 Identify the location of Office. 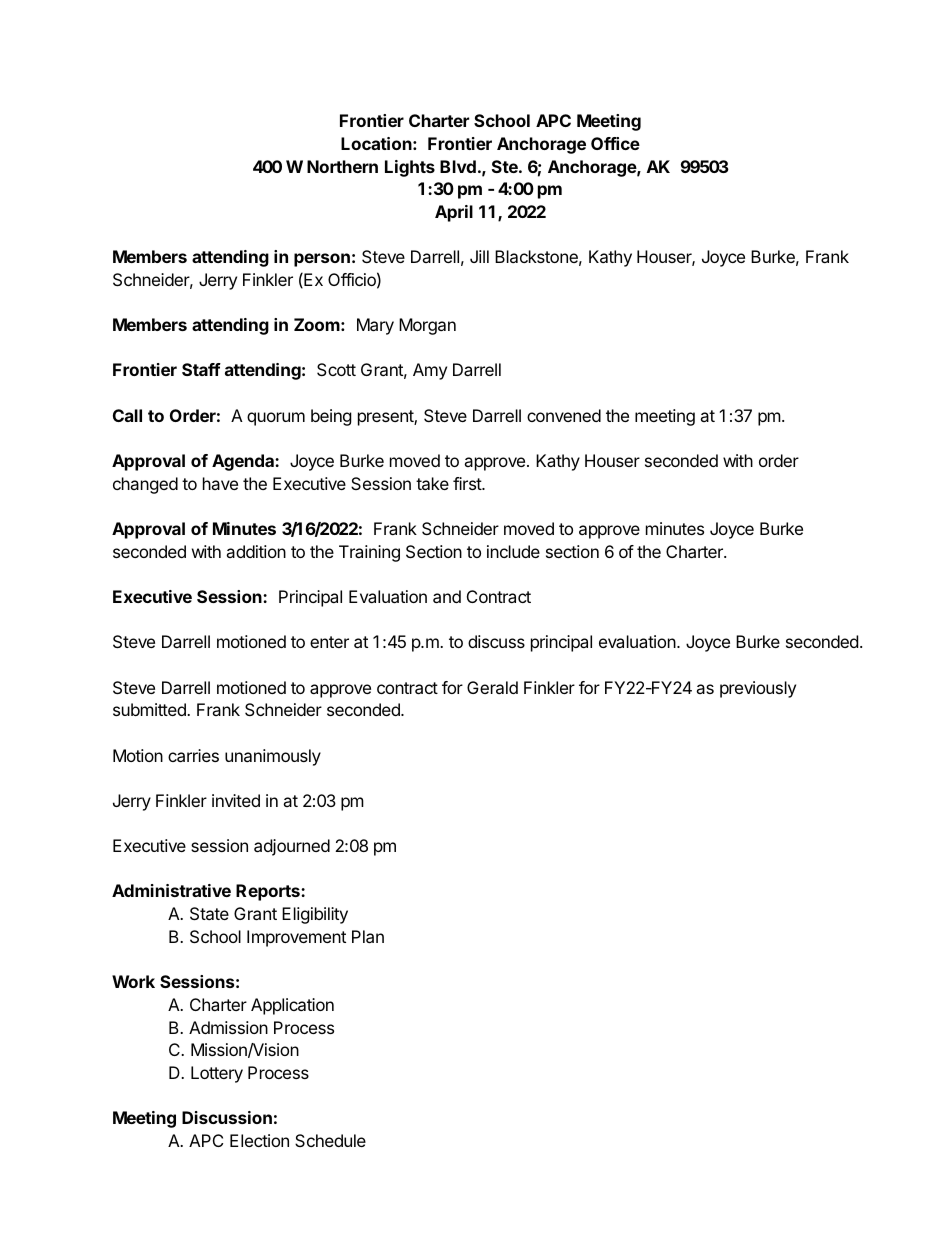
(615, 143).
